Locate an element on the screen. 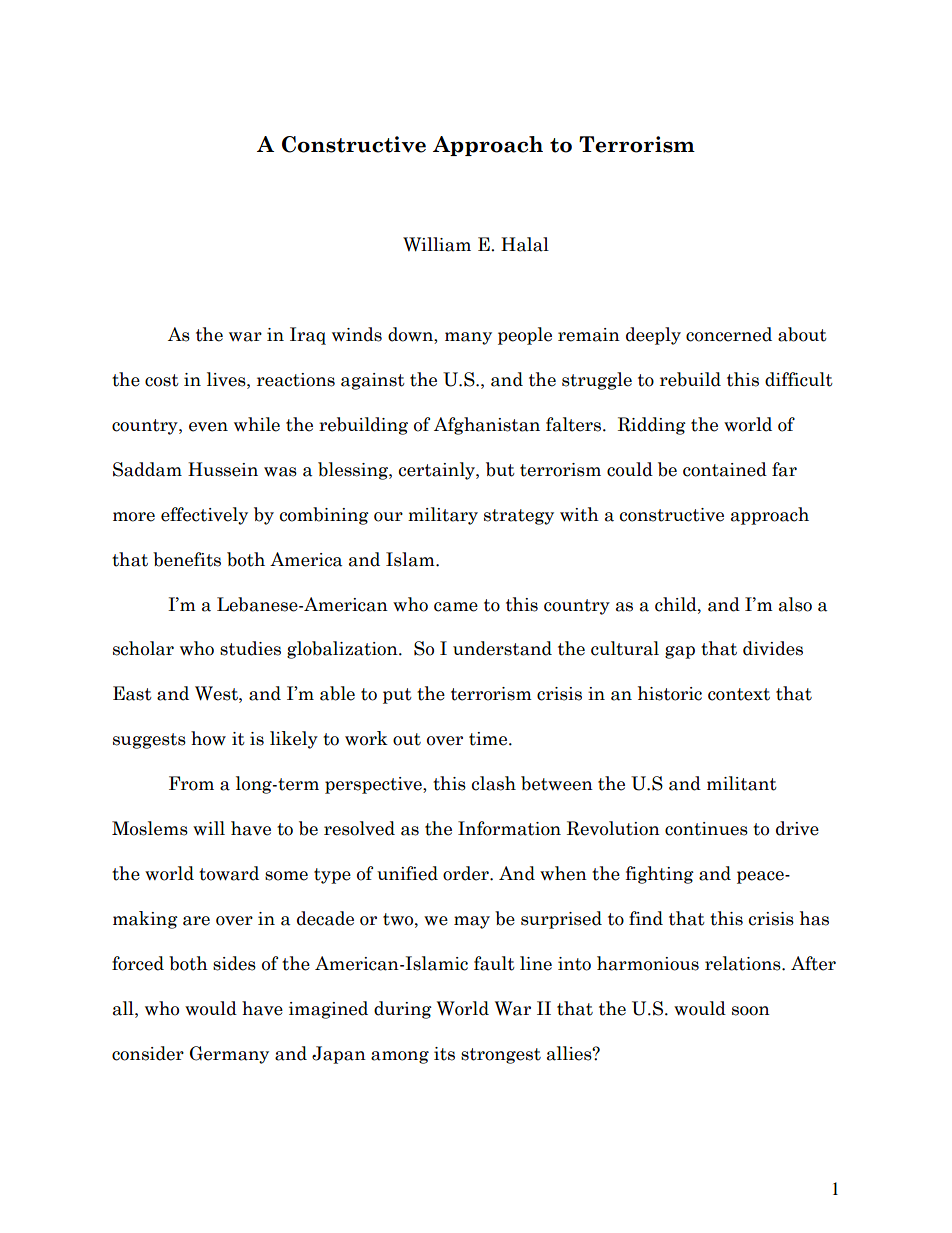  studies is located at coordinates (250, 648).
